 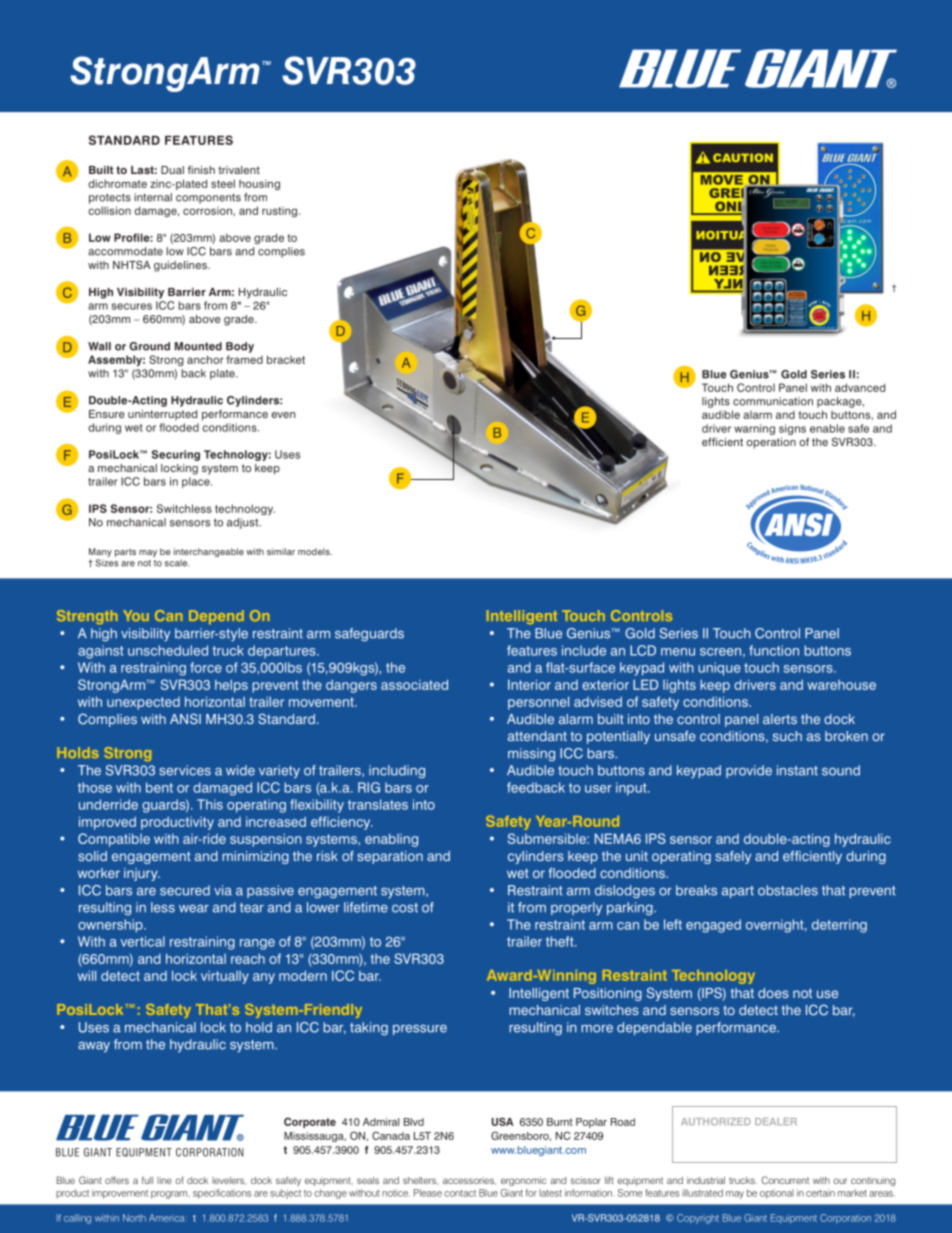 I want to click on contact, so click(x=460, y=1193).
